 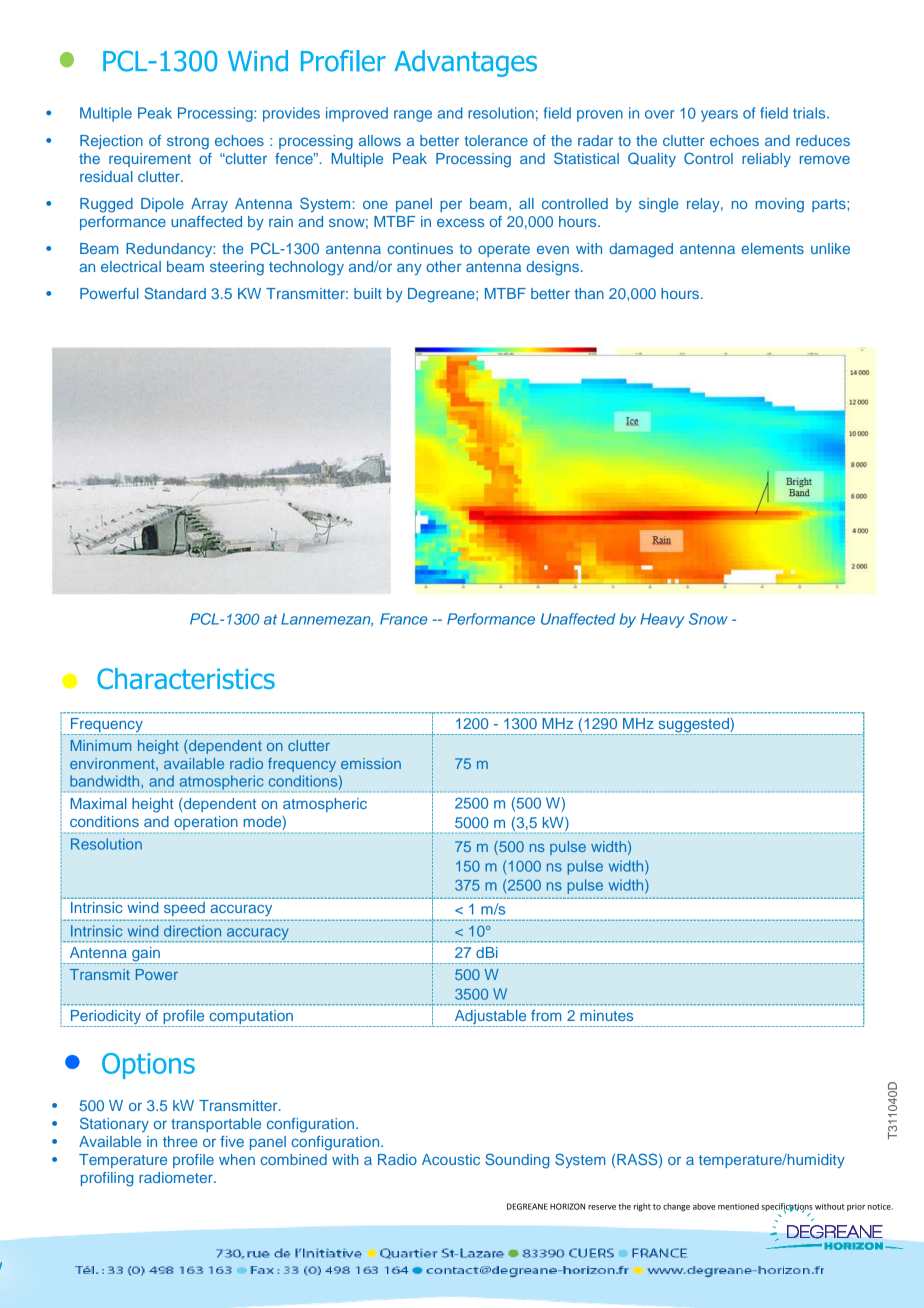 I want to click on three, so click(x=180, y=1141).
